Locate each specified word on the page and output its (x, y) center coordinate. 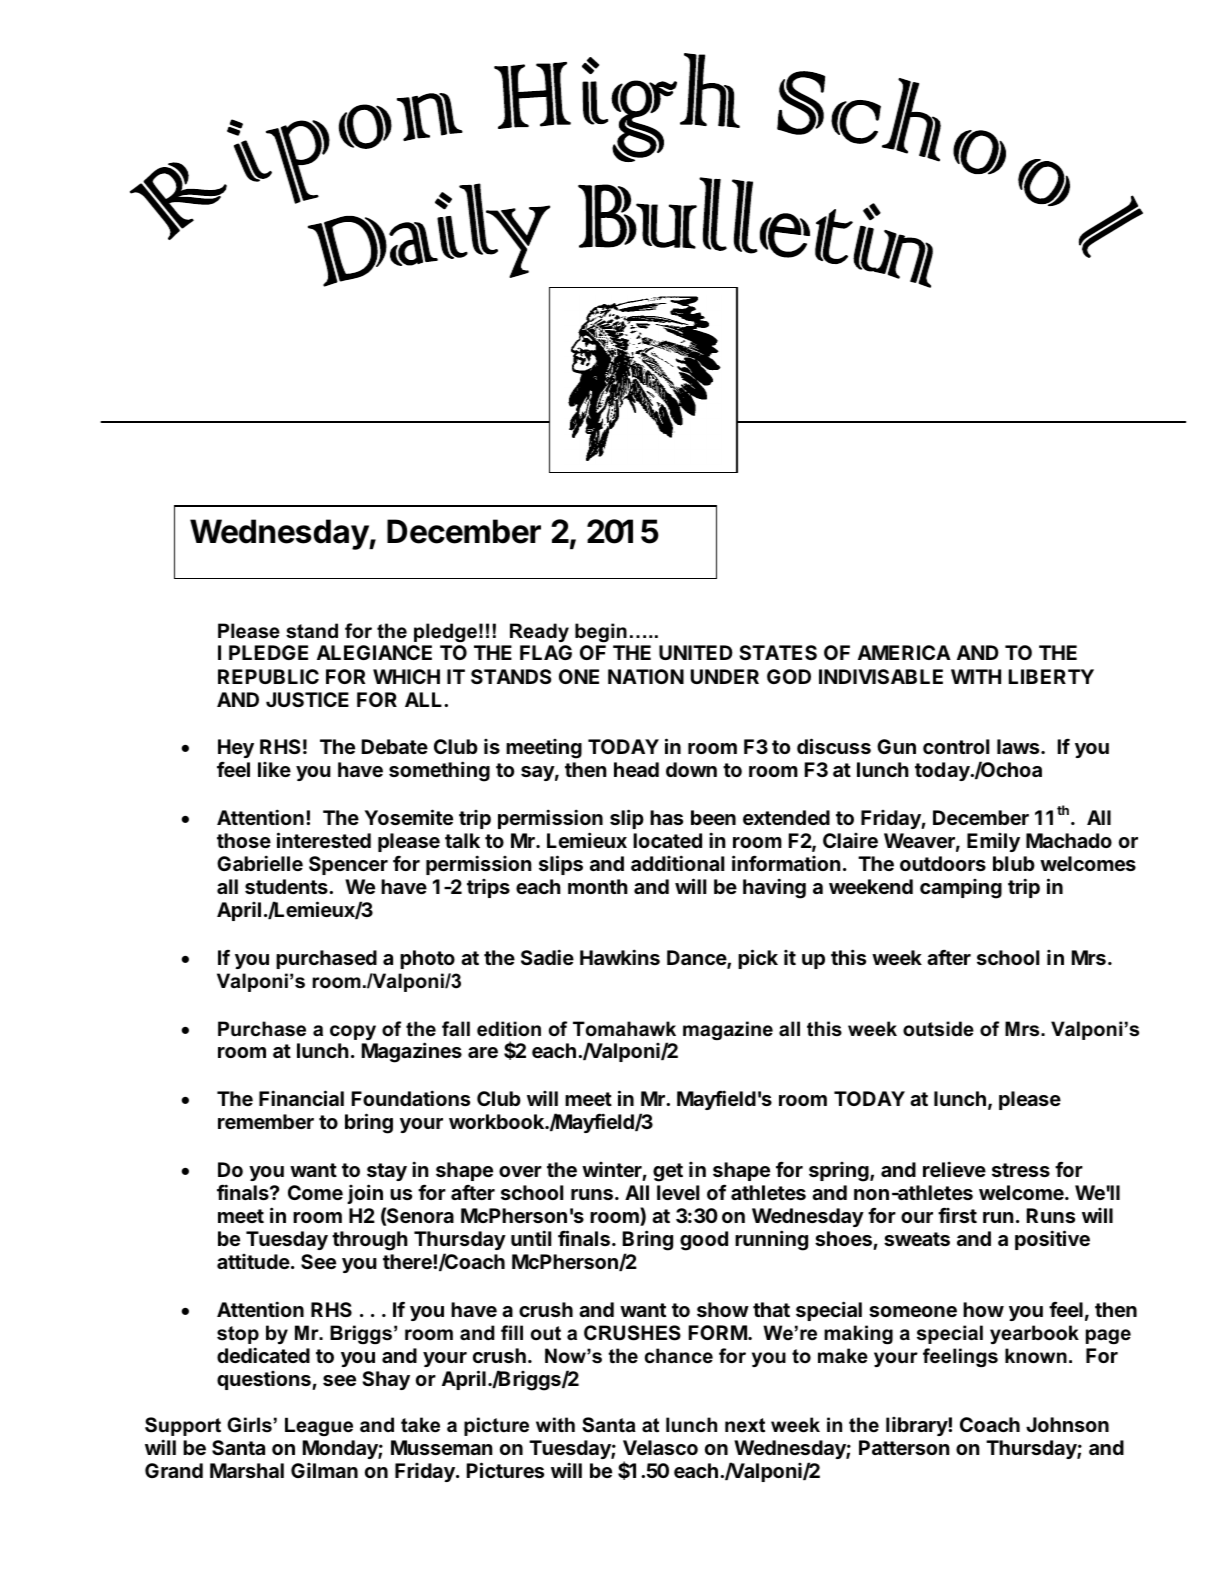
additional (677, 863)
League (319, 1426)
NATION (646, 676)
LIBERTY (1051, 676)
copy (353, 1032)
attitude (253, 1261)
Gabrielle (260, 863)
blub (1014, 863)
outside (938, 1029)
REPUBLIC (268, 676)
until (531, 1238)
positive (1052, 1240)
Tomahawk (624, 1029)
